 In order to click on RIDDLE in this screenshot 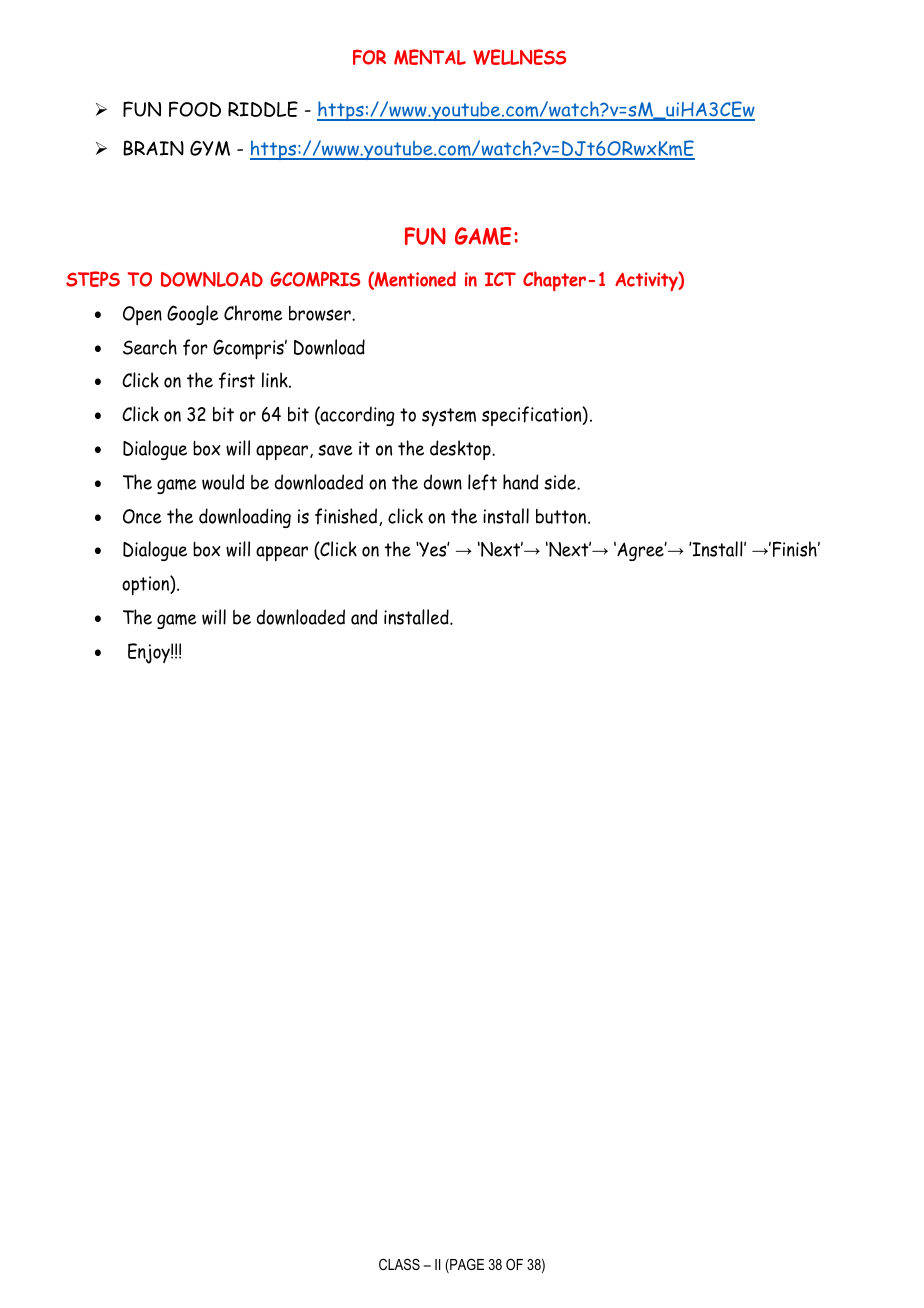, I will do `click(263, 109)`.
